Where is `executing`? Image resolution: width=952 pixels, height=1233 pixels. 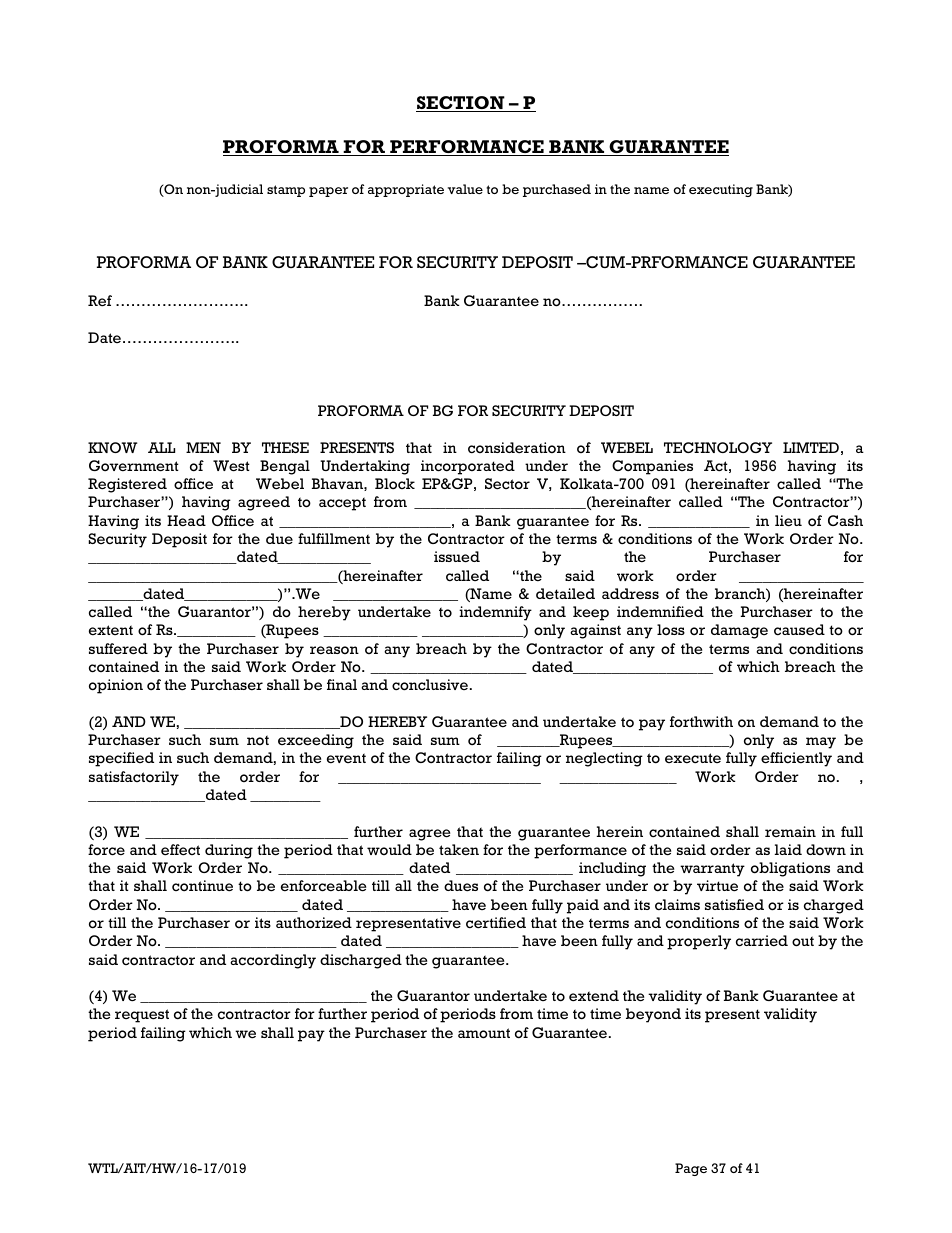
executing is located at coordinates (721, 190).
